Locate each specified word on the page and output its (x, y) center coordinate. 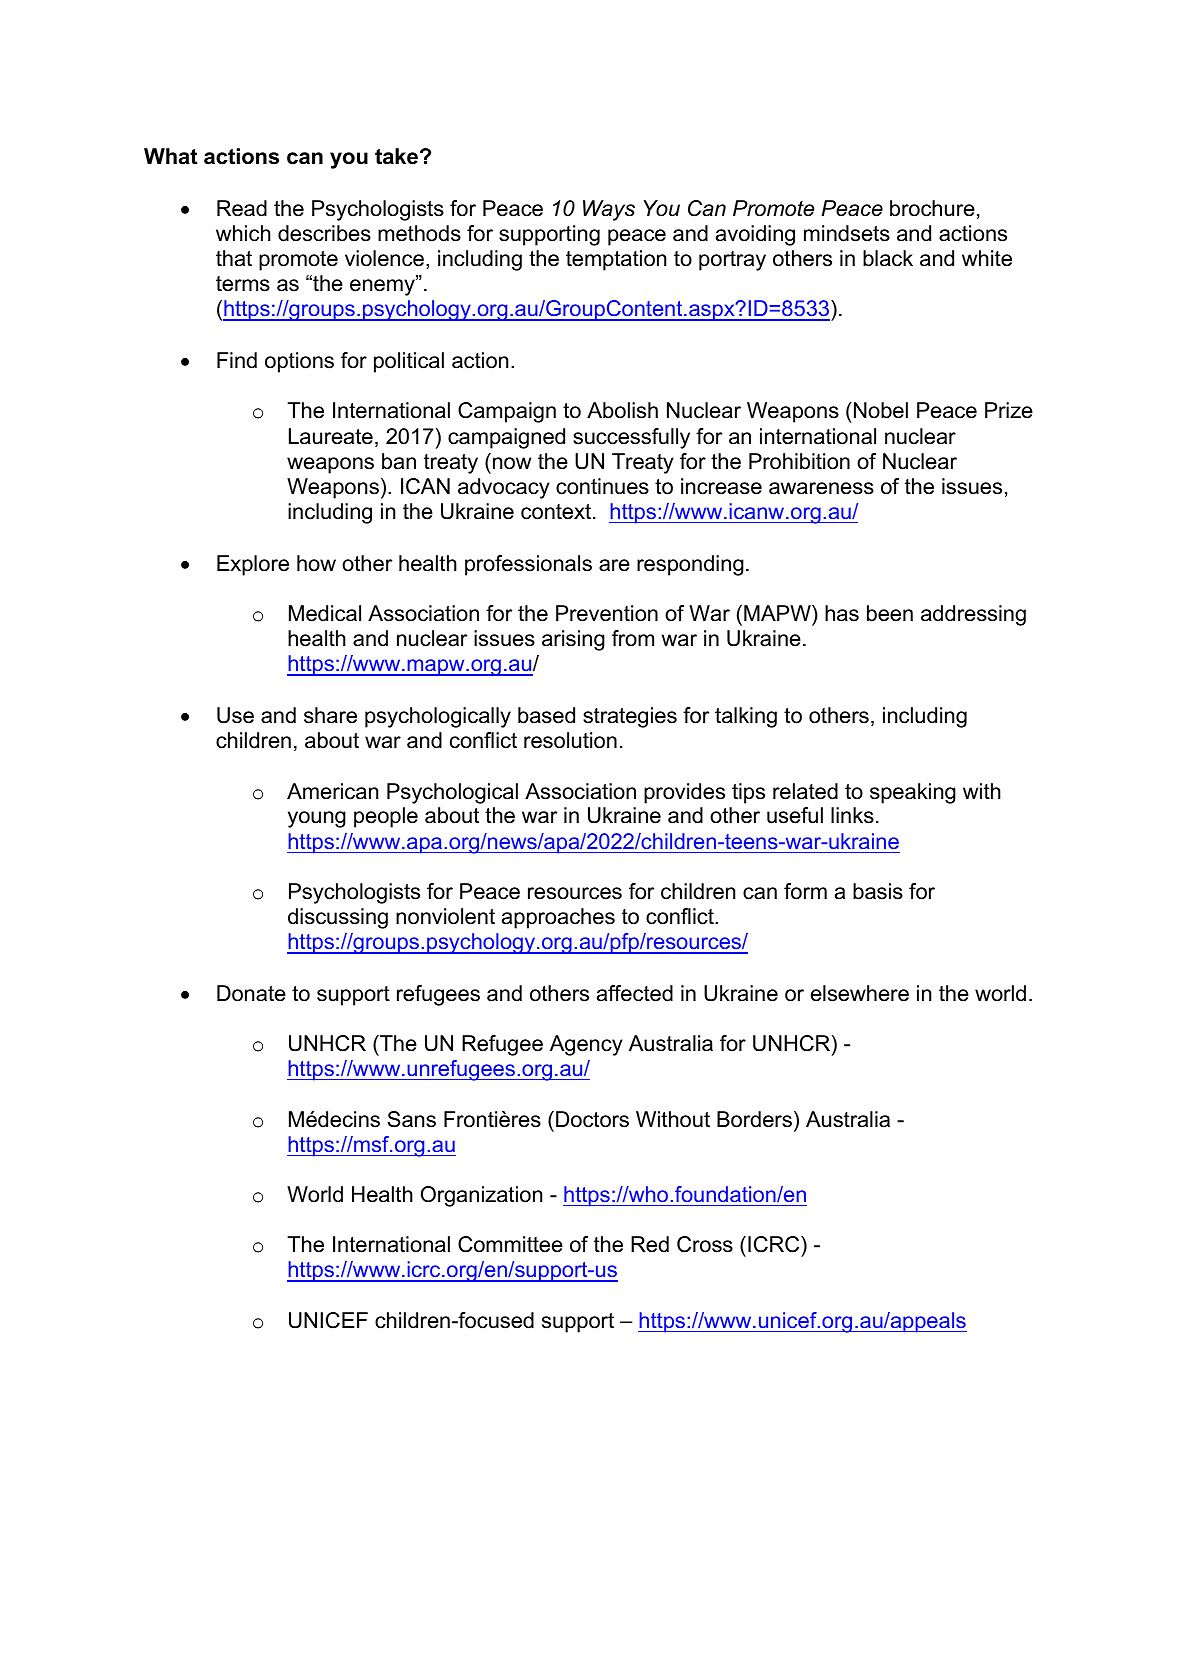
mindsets (847, 233)
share (330, 715)
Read (242, 208)
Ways (609, 210)
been (890, 613)
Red (650, 1244)
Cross (705, 1244)
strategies (630, 717)
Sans (412, 1119)
